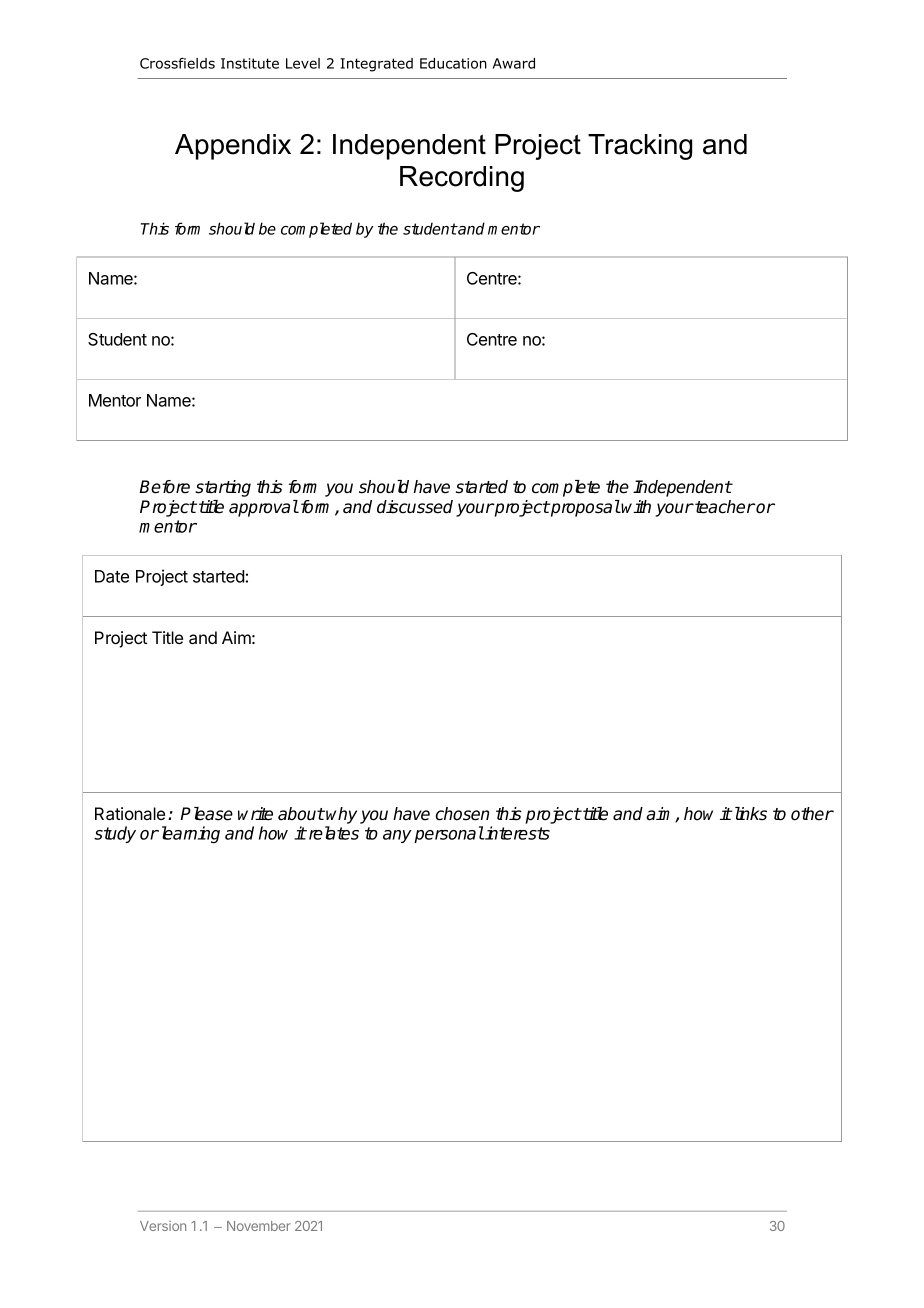  I want to click on links, so click(749, 814).
